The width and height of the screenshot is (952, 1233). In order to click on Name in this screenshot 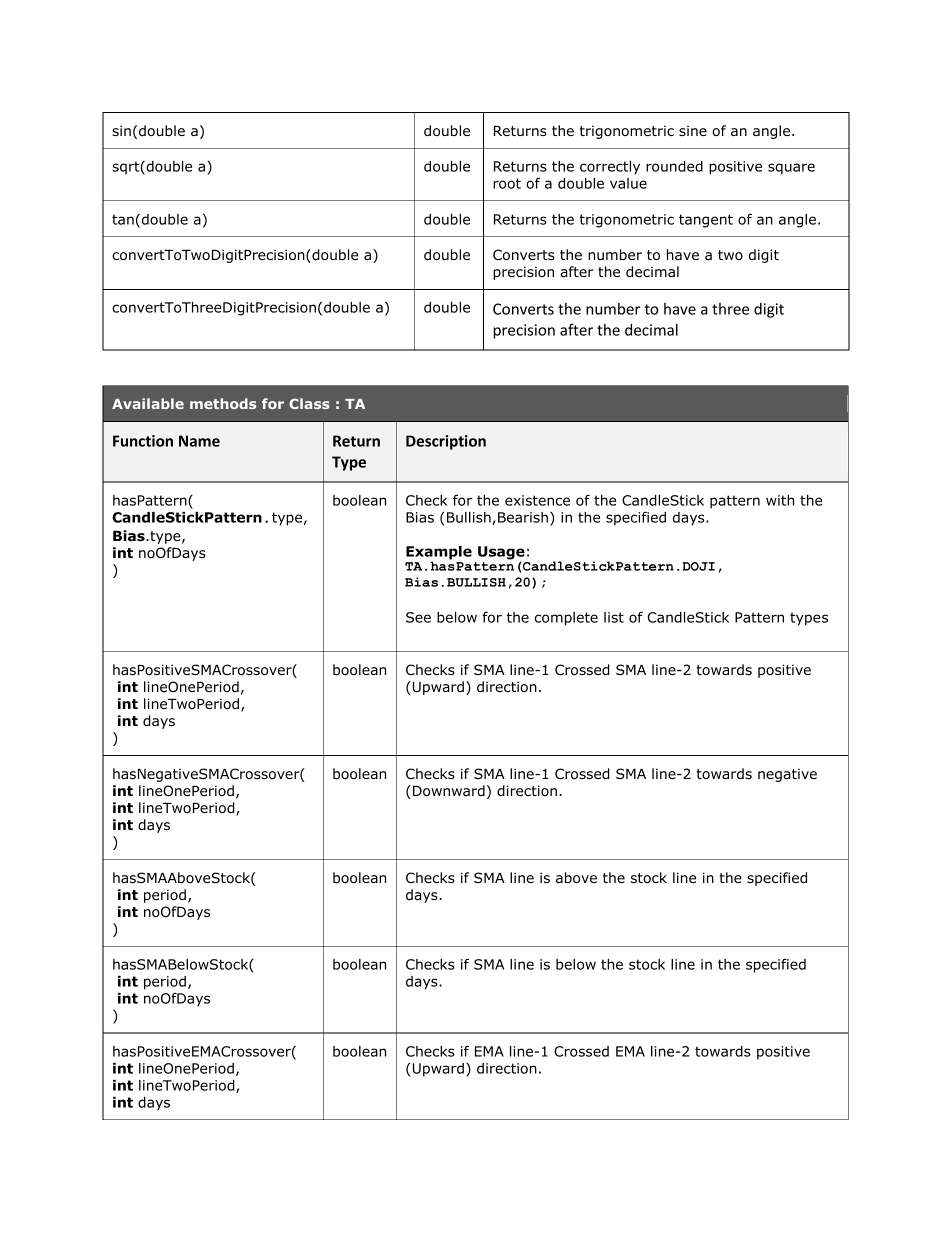, I will do `click(199, 441)`.
